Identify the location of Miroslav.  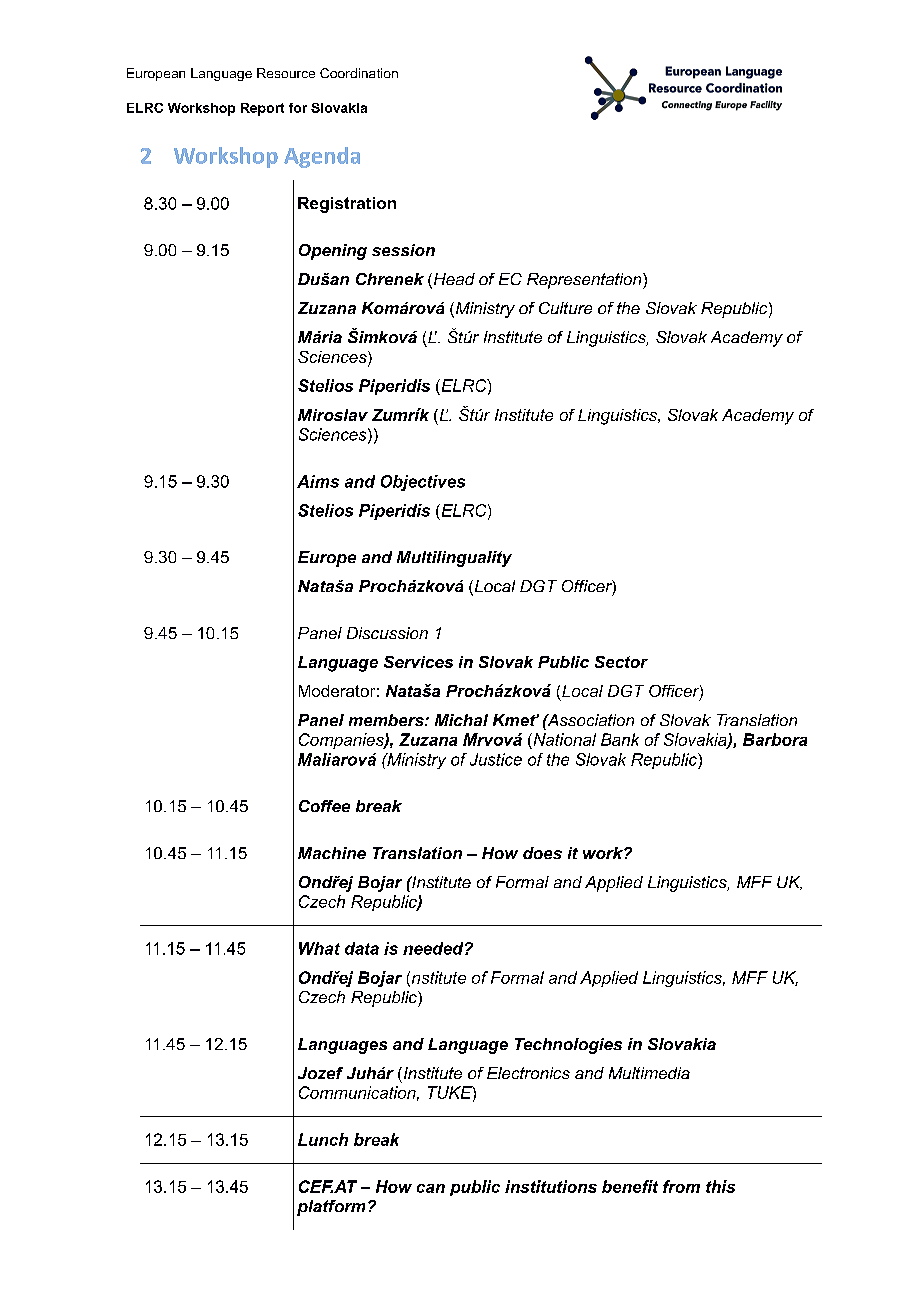
(333, 415).
